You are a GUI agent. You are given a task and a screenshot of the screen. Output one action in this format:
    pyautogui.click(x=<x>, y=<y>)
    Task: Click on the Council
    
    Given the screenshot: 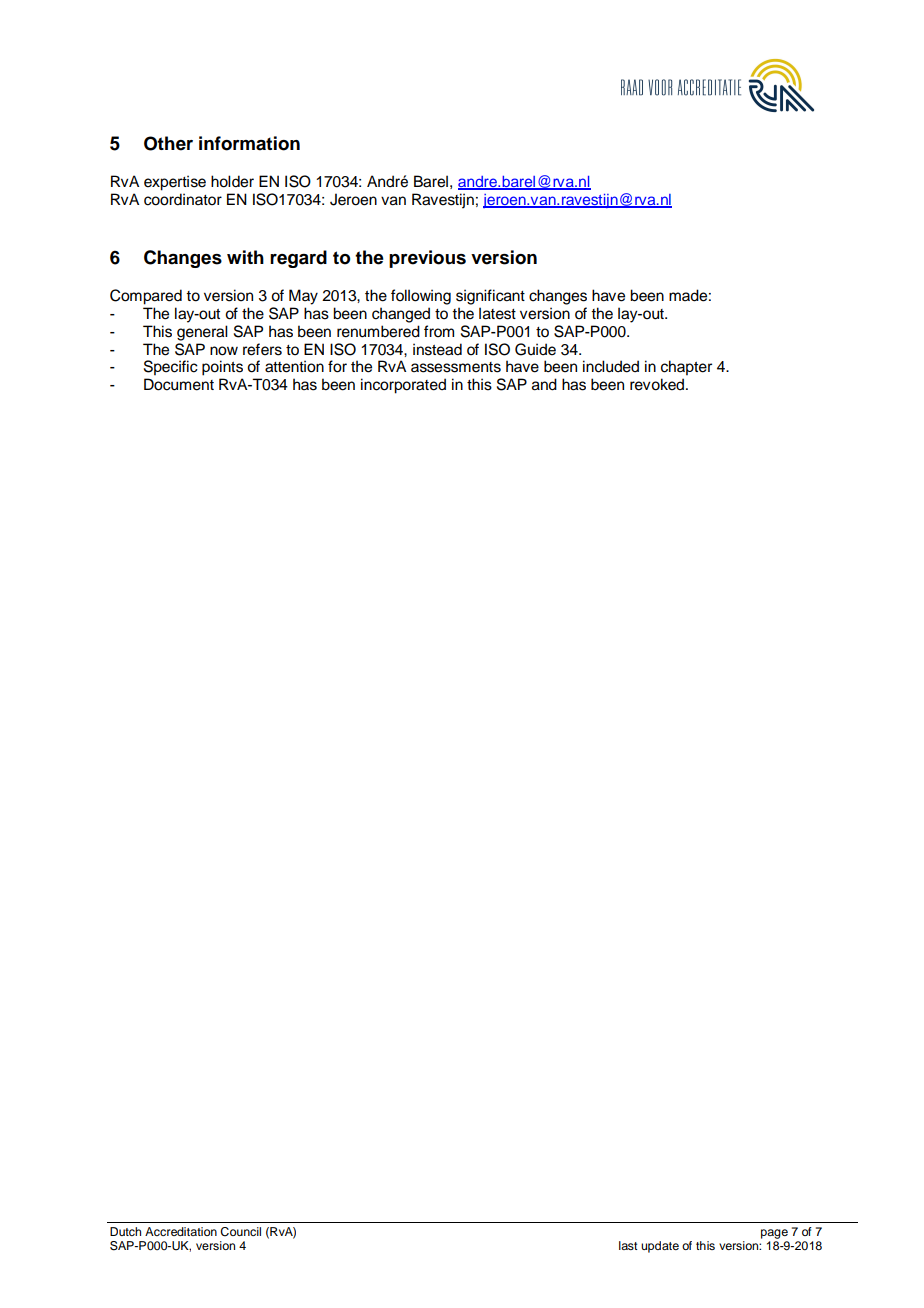 What is the action you would take?
    pyautogui.click(x=240, y=1232)
